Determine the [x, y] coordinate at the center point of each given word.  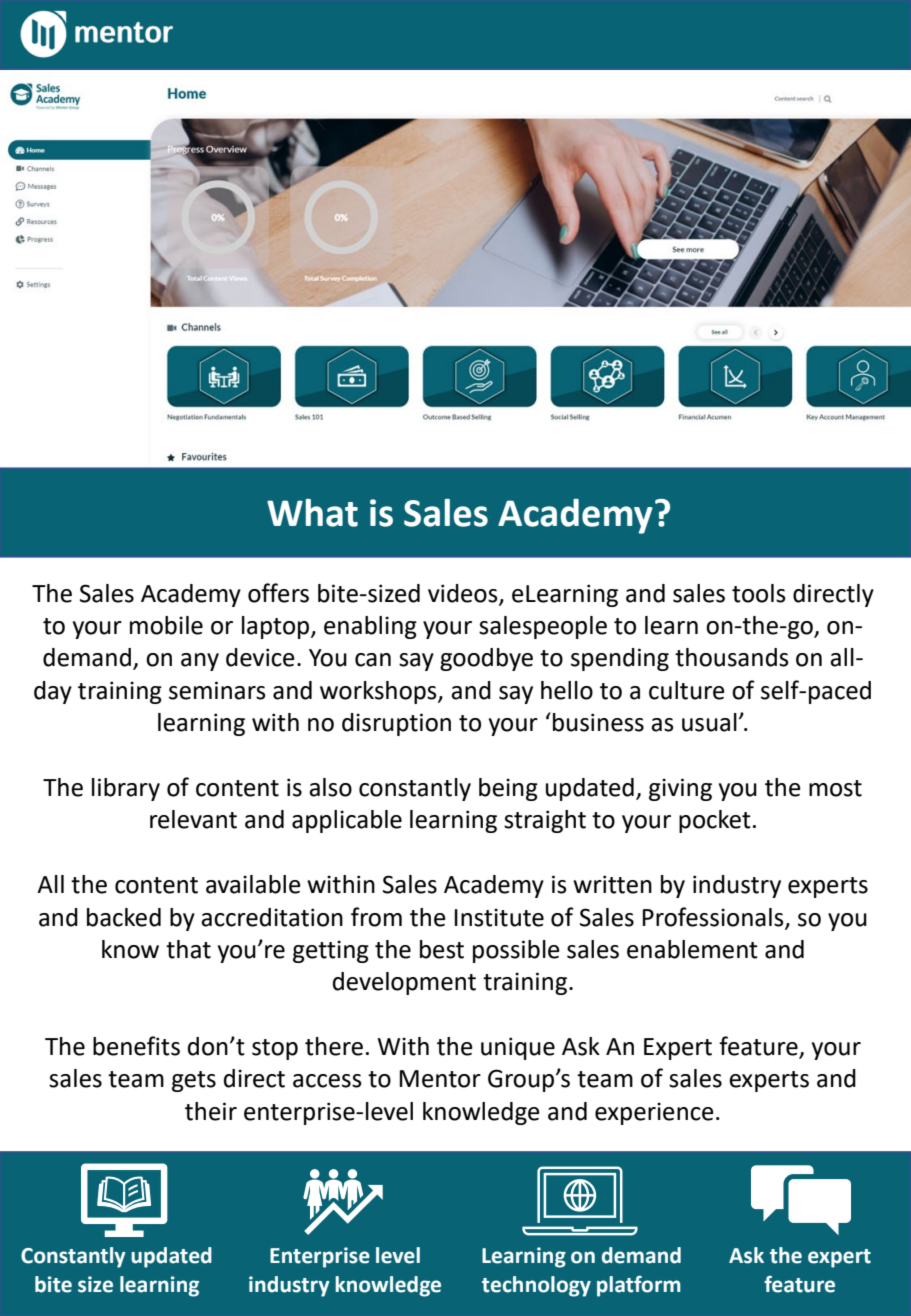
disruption [396, 724]
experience [654, 1113]
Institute [499, 917]
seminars [217, 690]
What [312, 513]
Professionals [714, 917]
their [211, 1111]
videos [464, 594]
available [253, 884]
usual [709, 722]
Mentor [440, 1079]
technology [536, 1286]
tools [759, 593]
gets [194, 1081]
